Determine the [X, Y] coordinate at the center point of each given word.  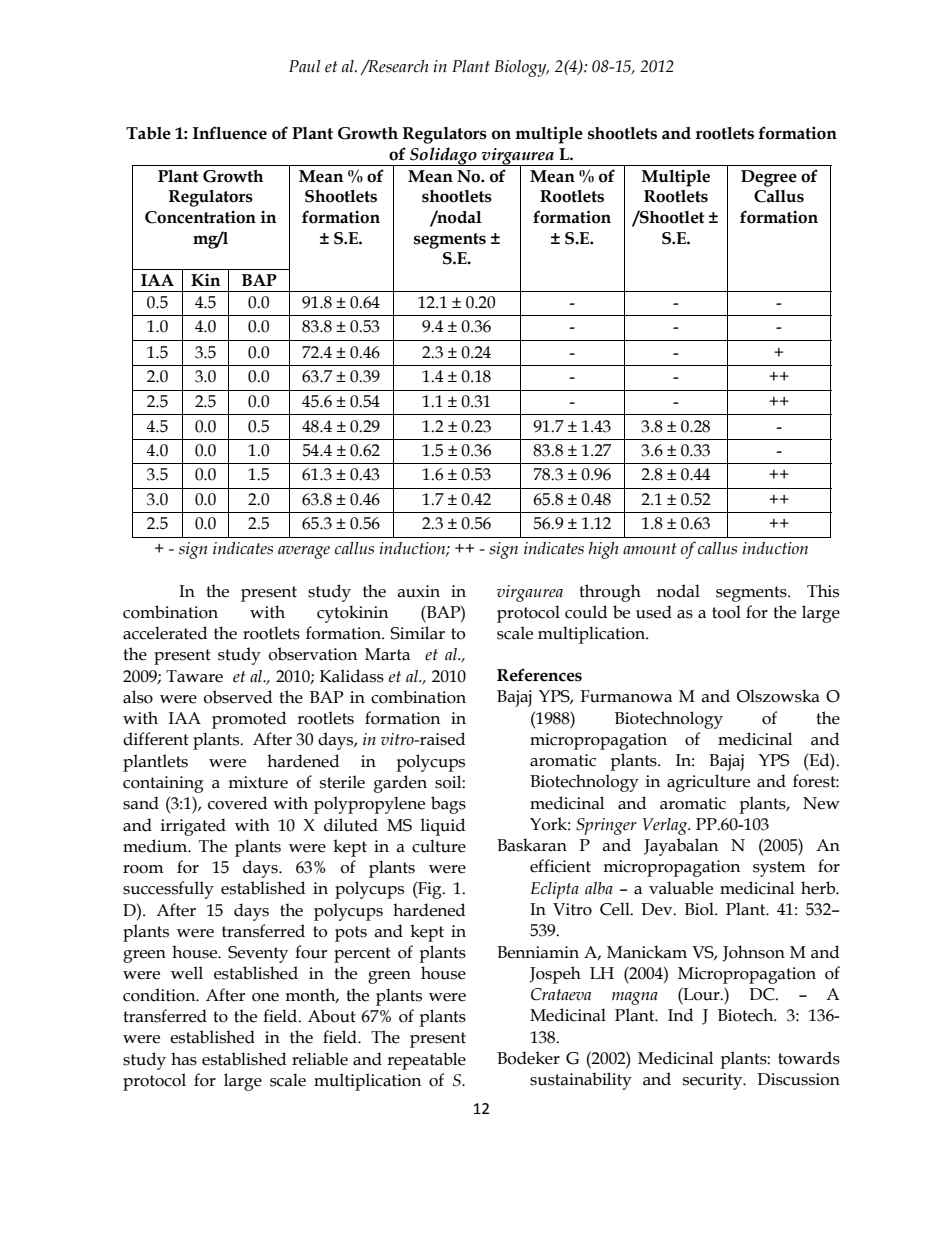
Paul [305, 66]
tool [726, 612]
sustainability [581, 1081]
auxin [418, 591]
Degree [769, 178]
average [304, 552]
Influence [230, 133]
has [184, 1059]
